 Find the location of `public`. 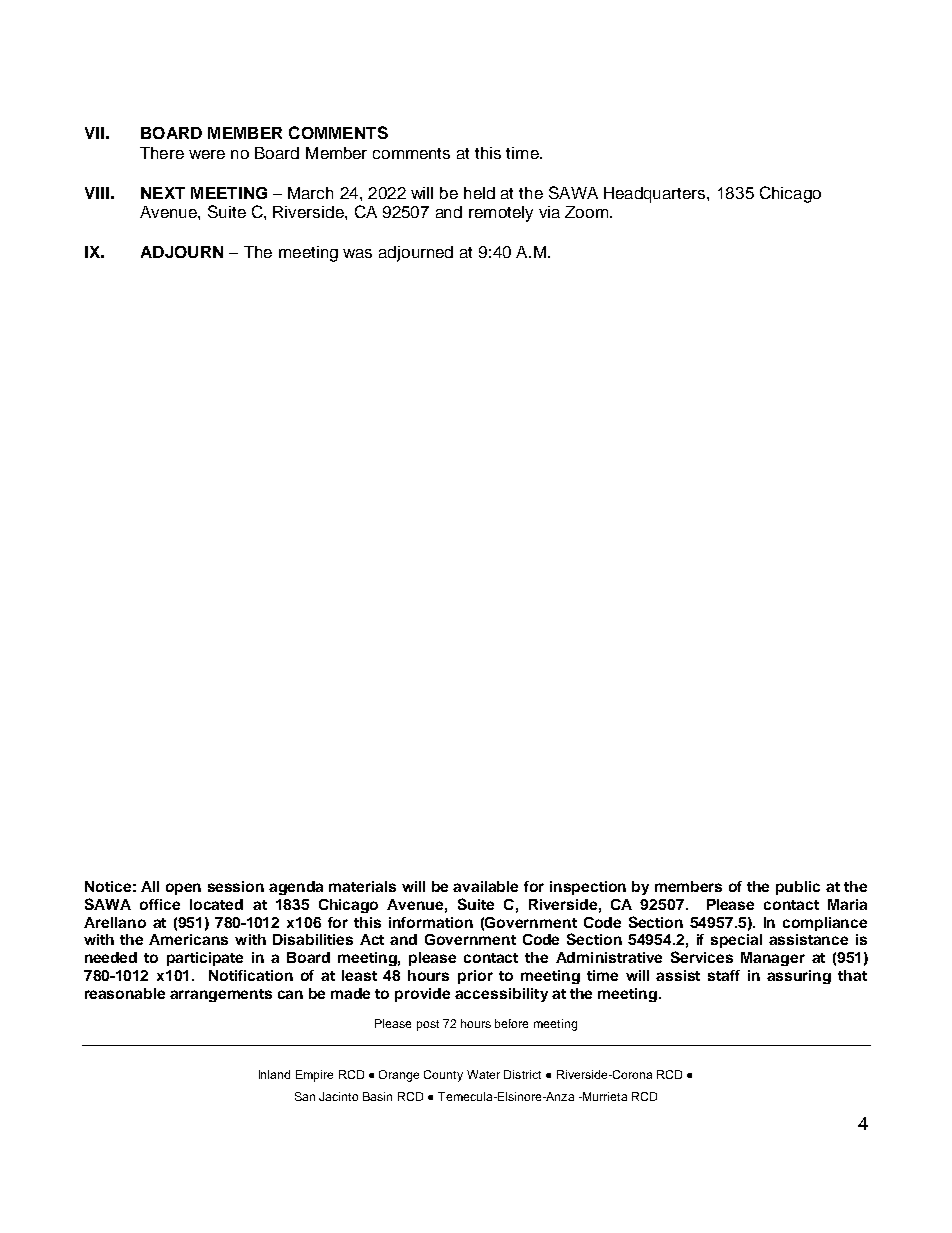

public is located at coordinates (798, 888).
